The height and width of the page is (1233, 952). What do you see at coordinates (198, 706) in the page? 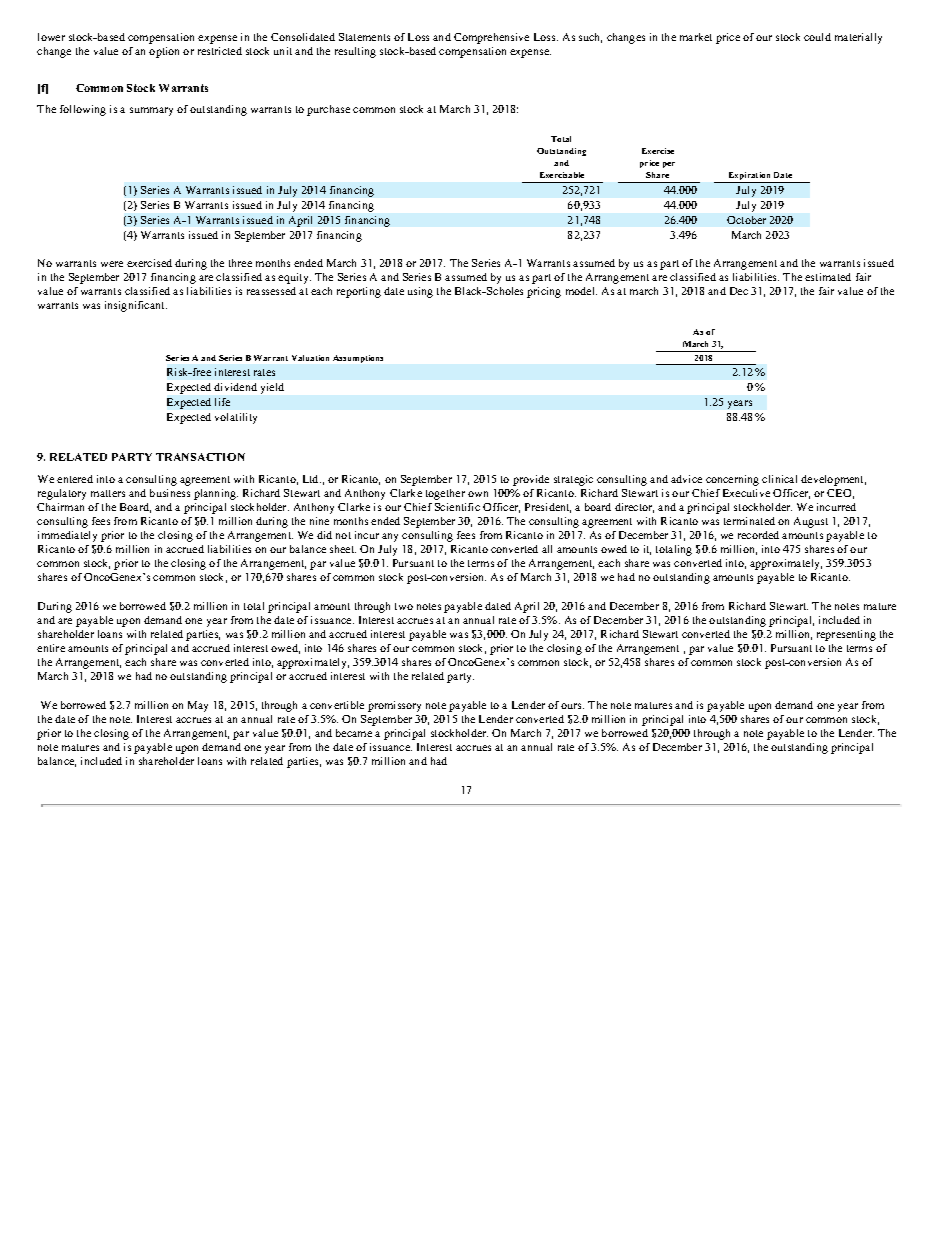
I see `May` at bounding box center [198, 706].
